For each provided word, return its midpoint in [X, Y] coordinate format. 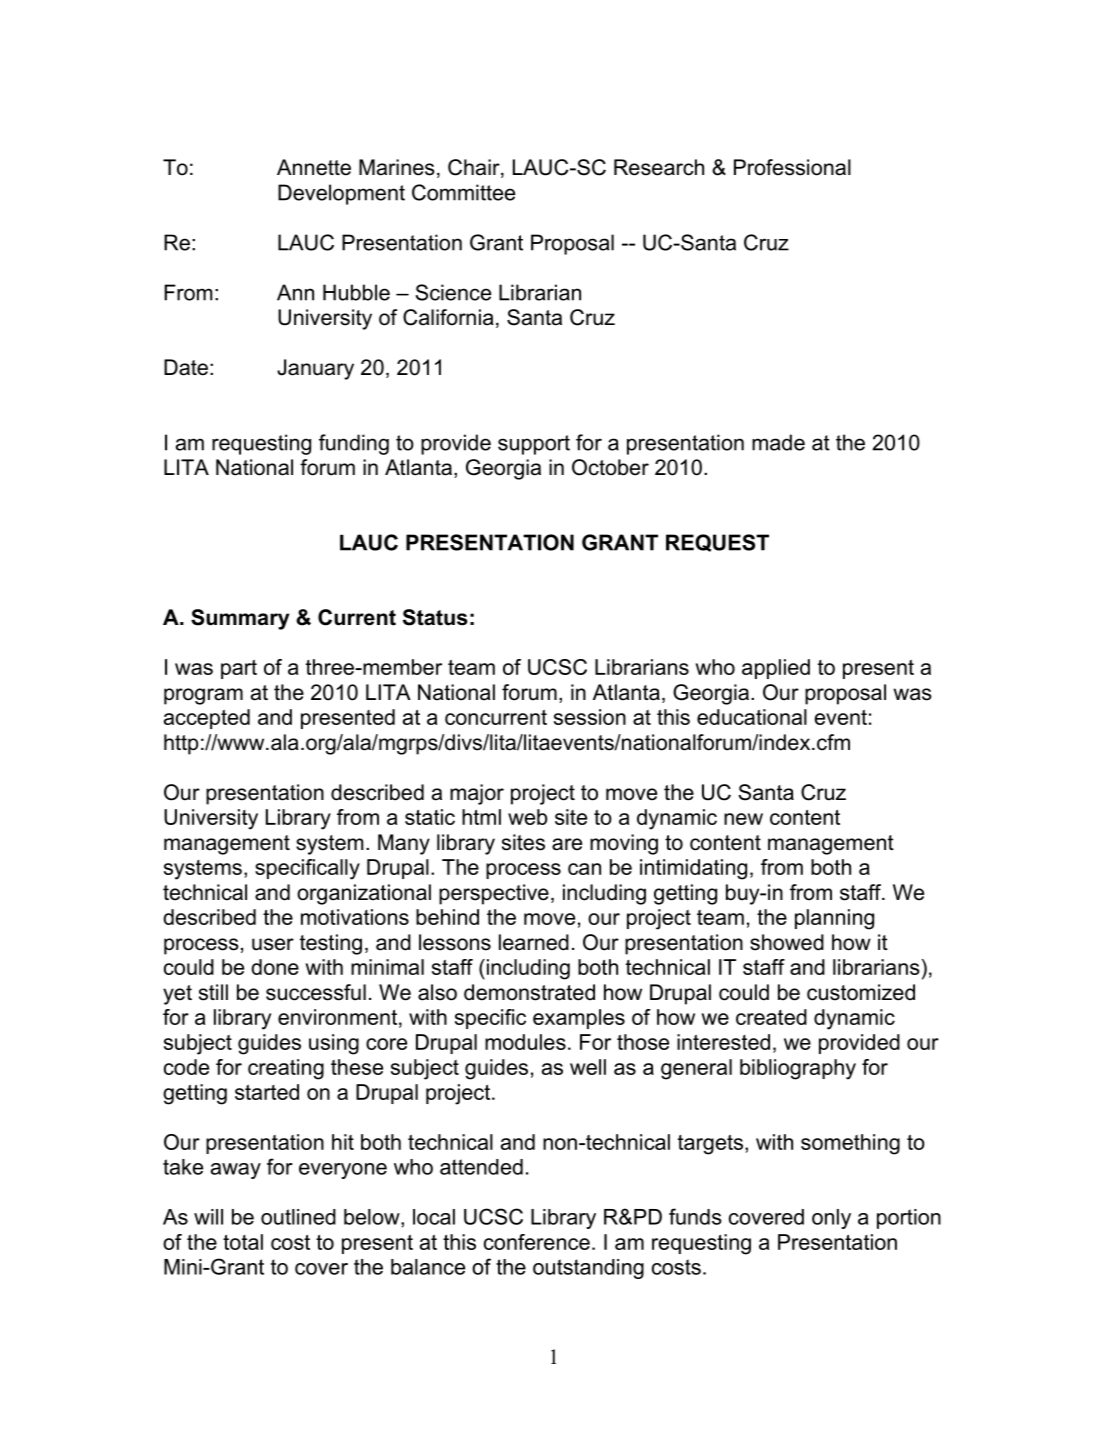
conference [537, 1242]
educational [752, 717]
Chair [475, 168]
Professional [792, 167]
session [590, 717]
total [243, 1242]
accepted [207, 719]
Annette [314, 167]
